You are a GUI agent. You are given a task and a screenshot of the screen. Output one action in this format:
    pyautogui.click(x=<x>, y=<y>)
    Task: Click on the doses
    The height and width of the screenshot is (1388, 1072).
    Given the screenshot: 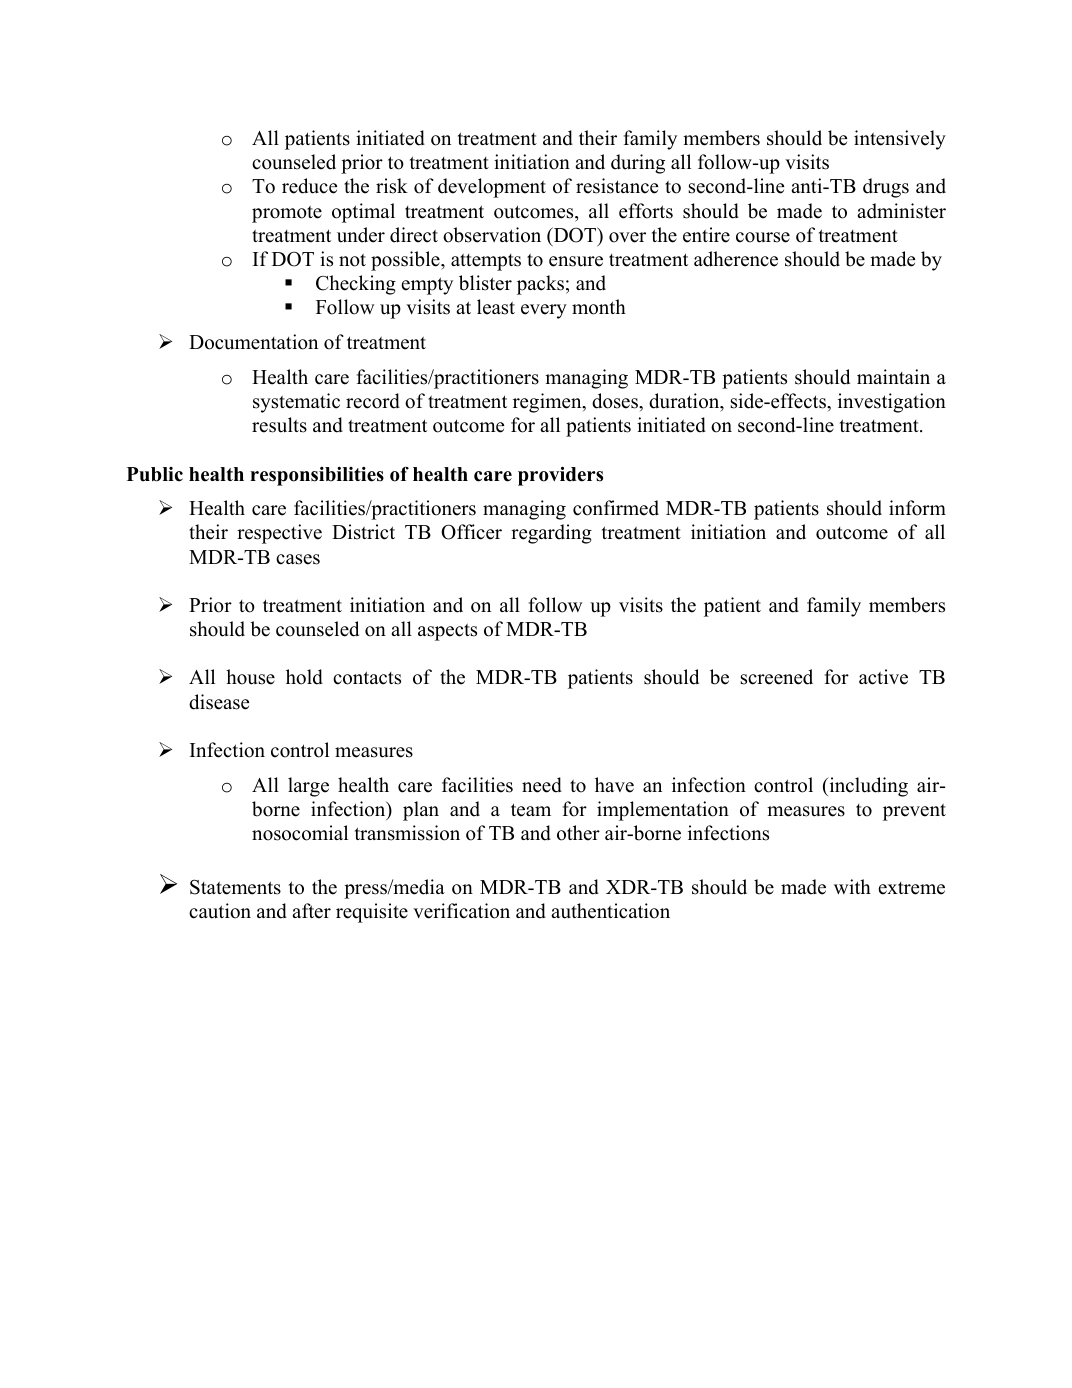 What is the action you would take?
    pyautogui.click(x=616, y=401)
